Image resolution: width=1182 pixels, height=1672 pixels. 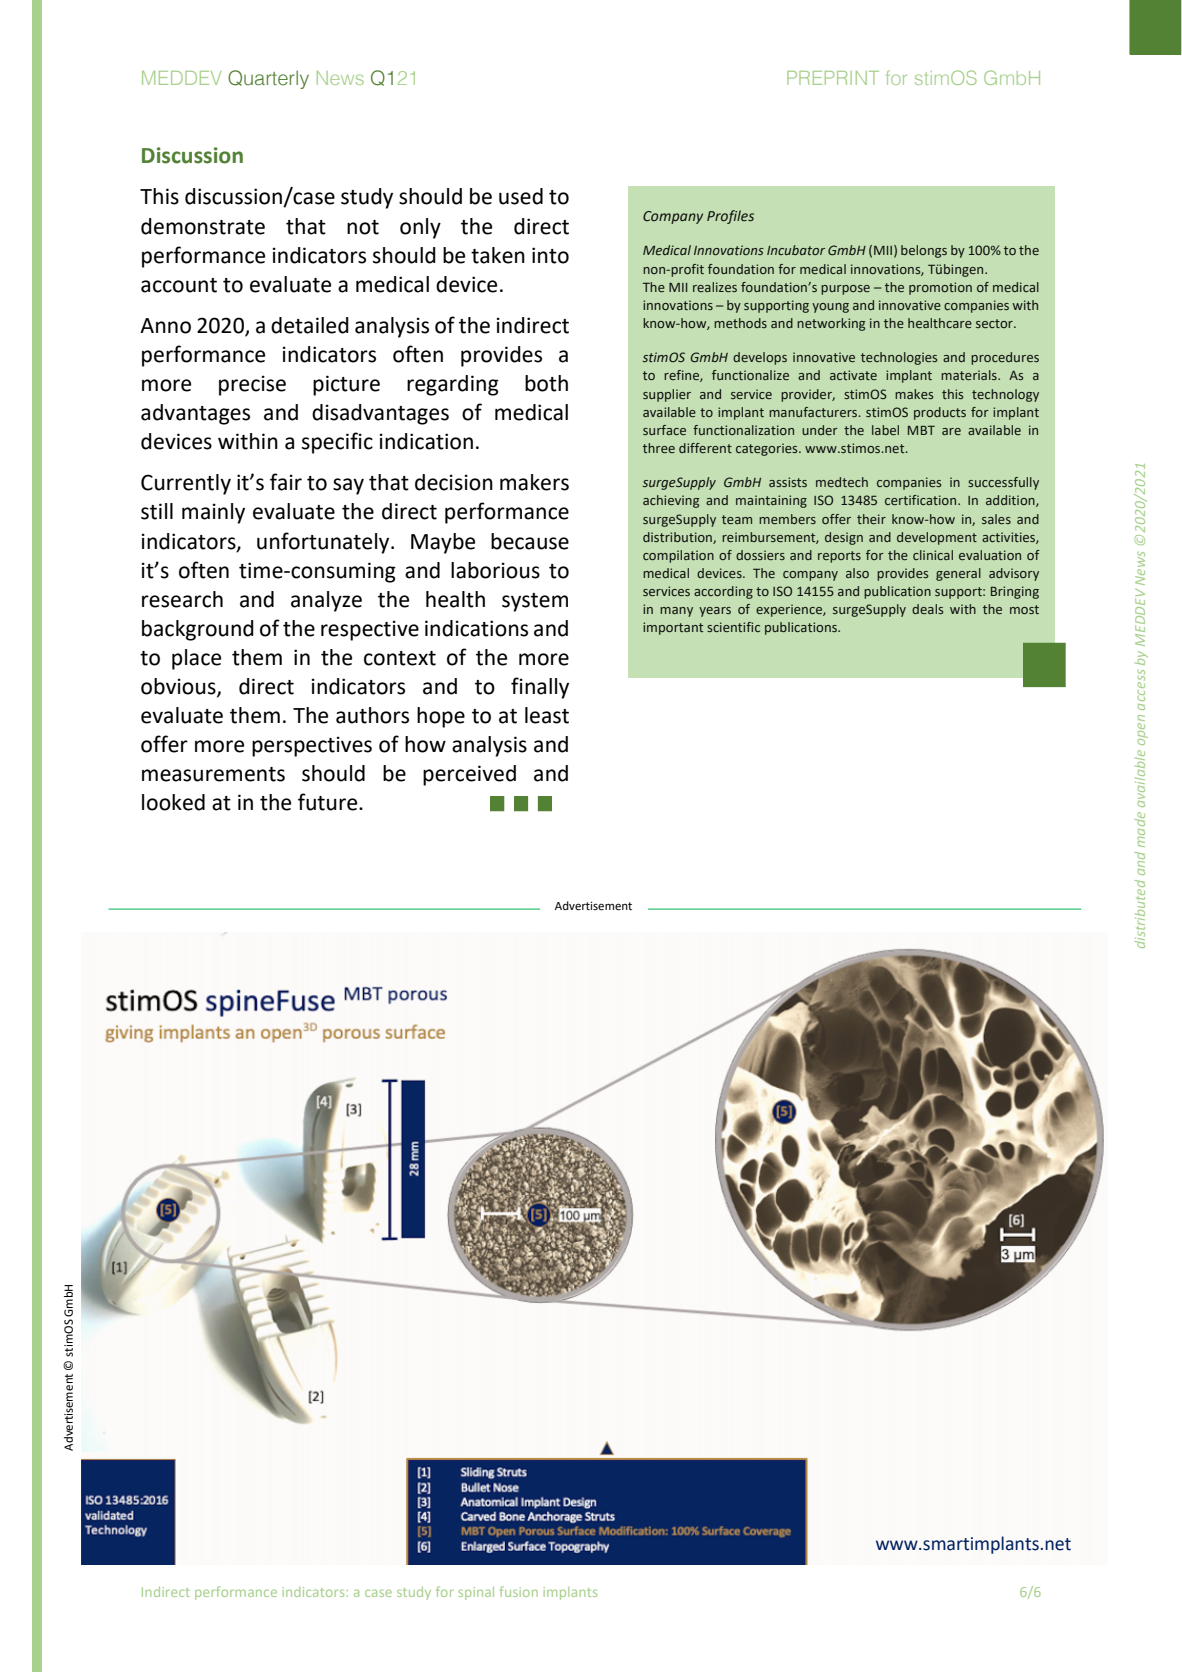 I want to click on used, so click(x=521, y=196).
